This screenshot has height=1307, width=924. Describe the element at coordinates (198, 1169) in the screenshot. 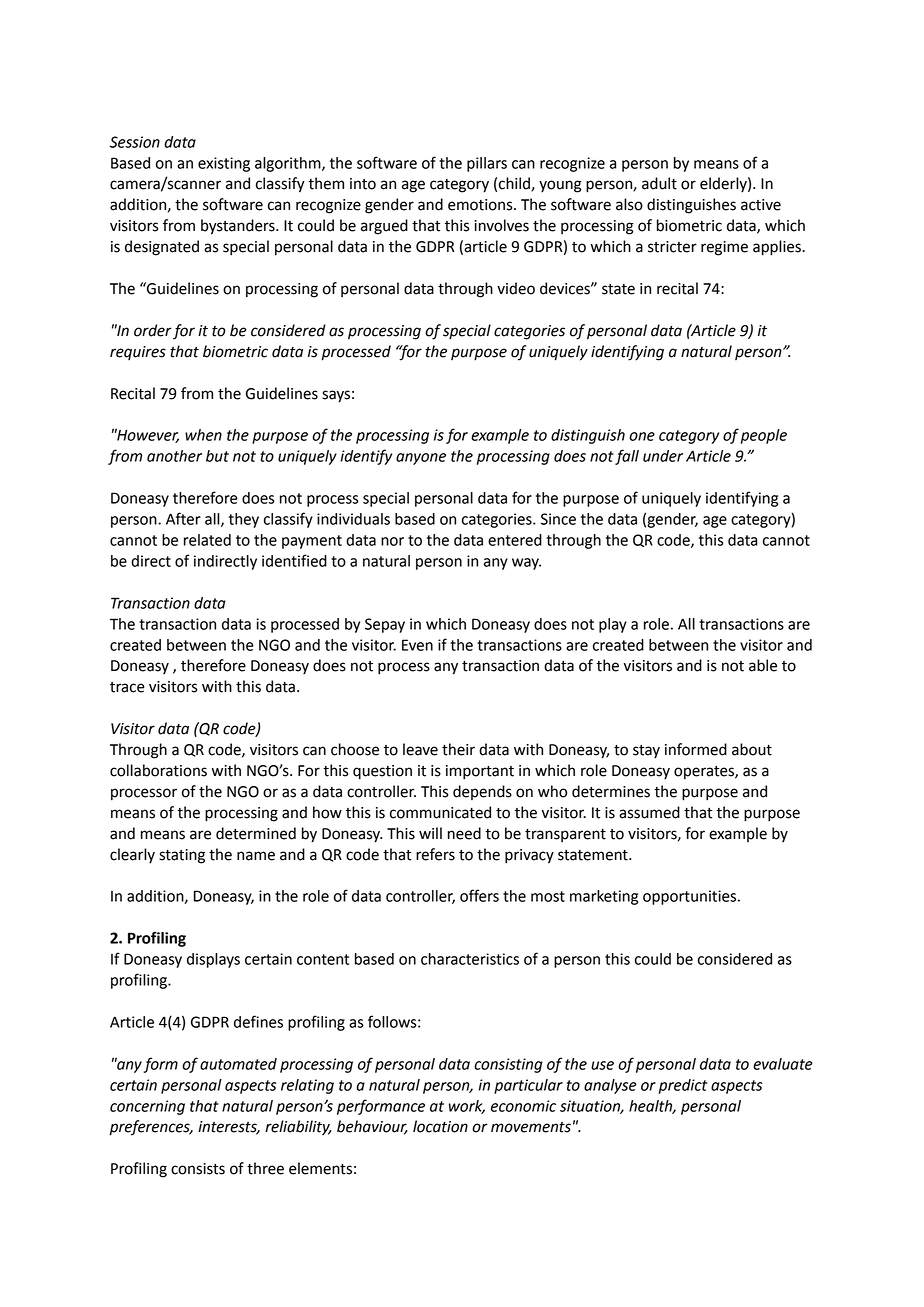

I see `consists` at that location.
